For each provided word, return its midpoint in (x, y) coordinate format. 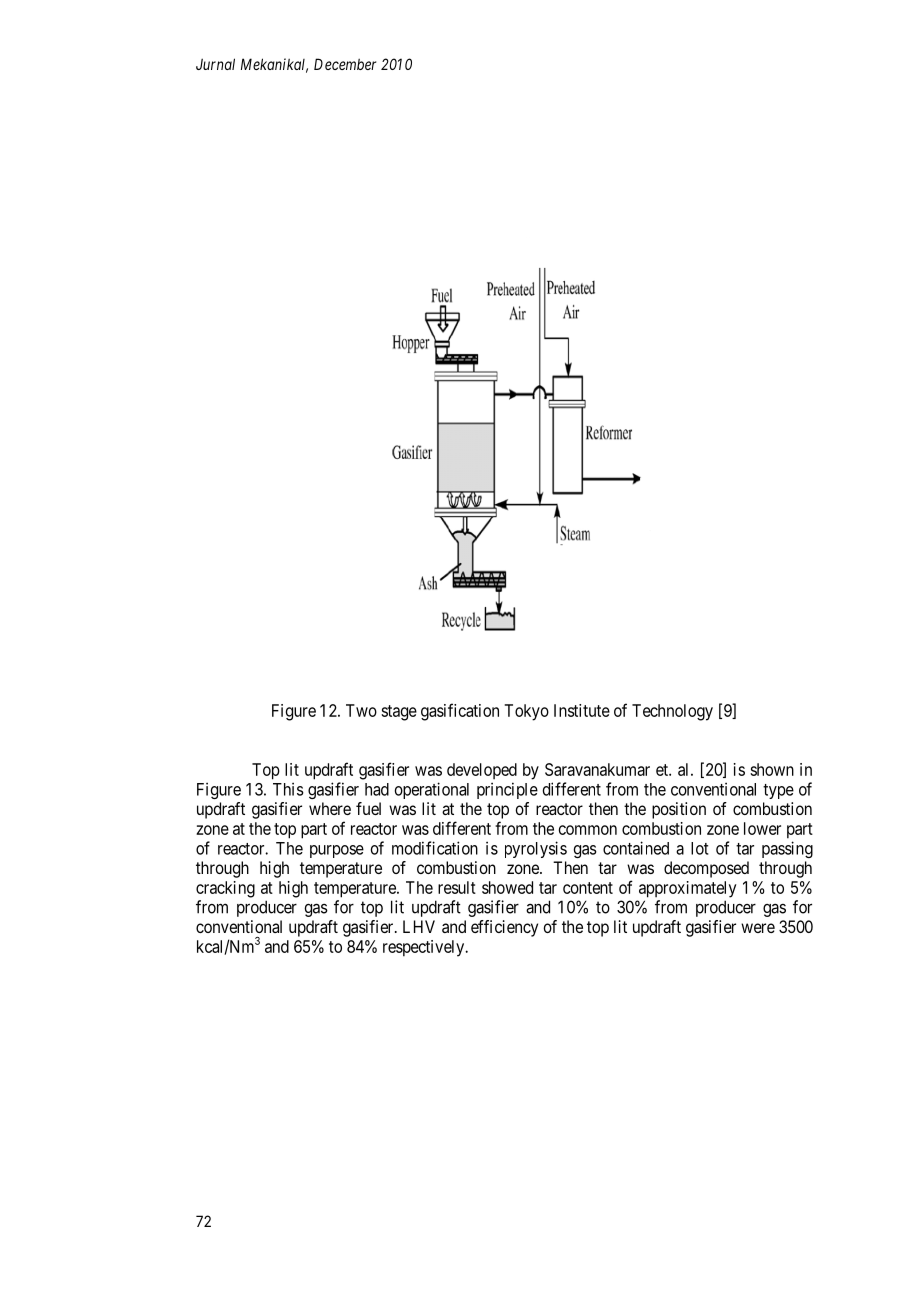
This (288, 789)
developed (482, 771)
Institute (582, 710)
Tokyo (526, 712)
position (679, 810)
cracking (225, 889)
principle (507, 790)
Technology (672, 712)
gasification (460, 712)
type (778, 791)
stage (399, 713)
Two (361, 710)
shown (772, 769)
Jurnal (215, 64)
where (330, 808)
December (345, 64)
